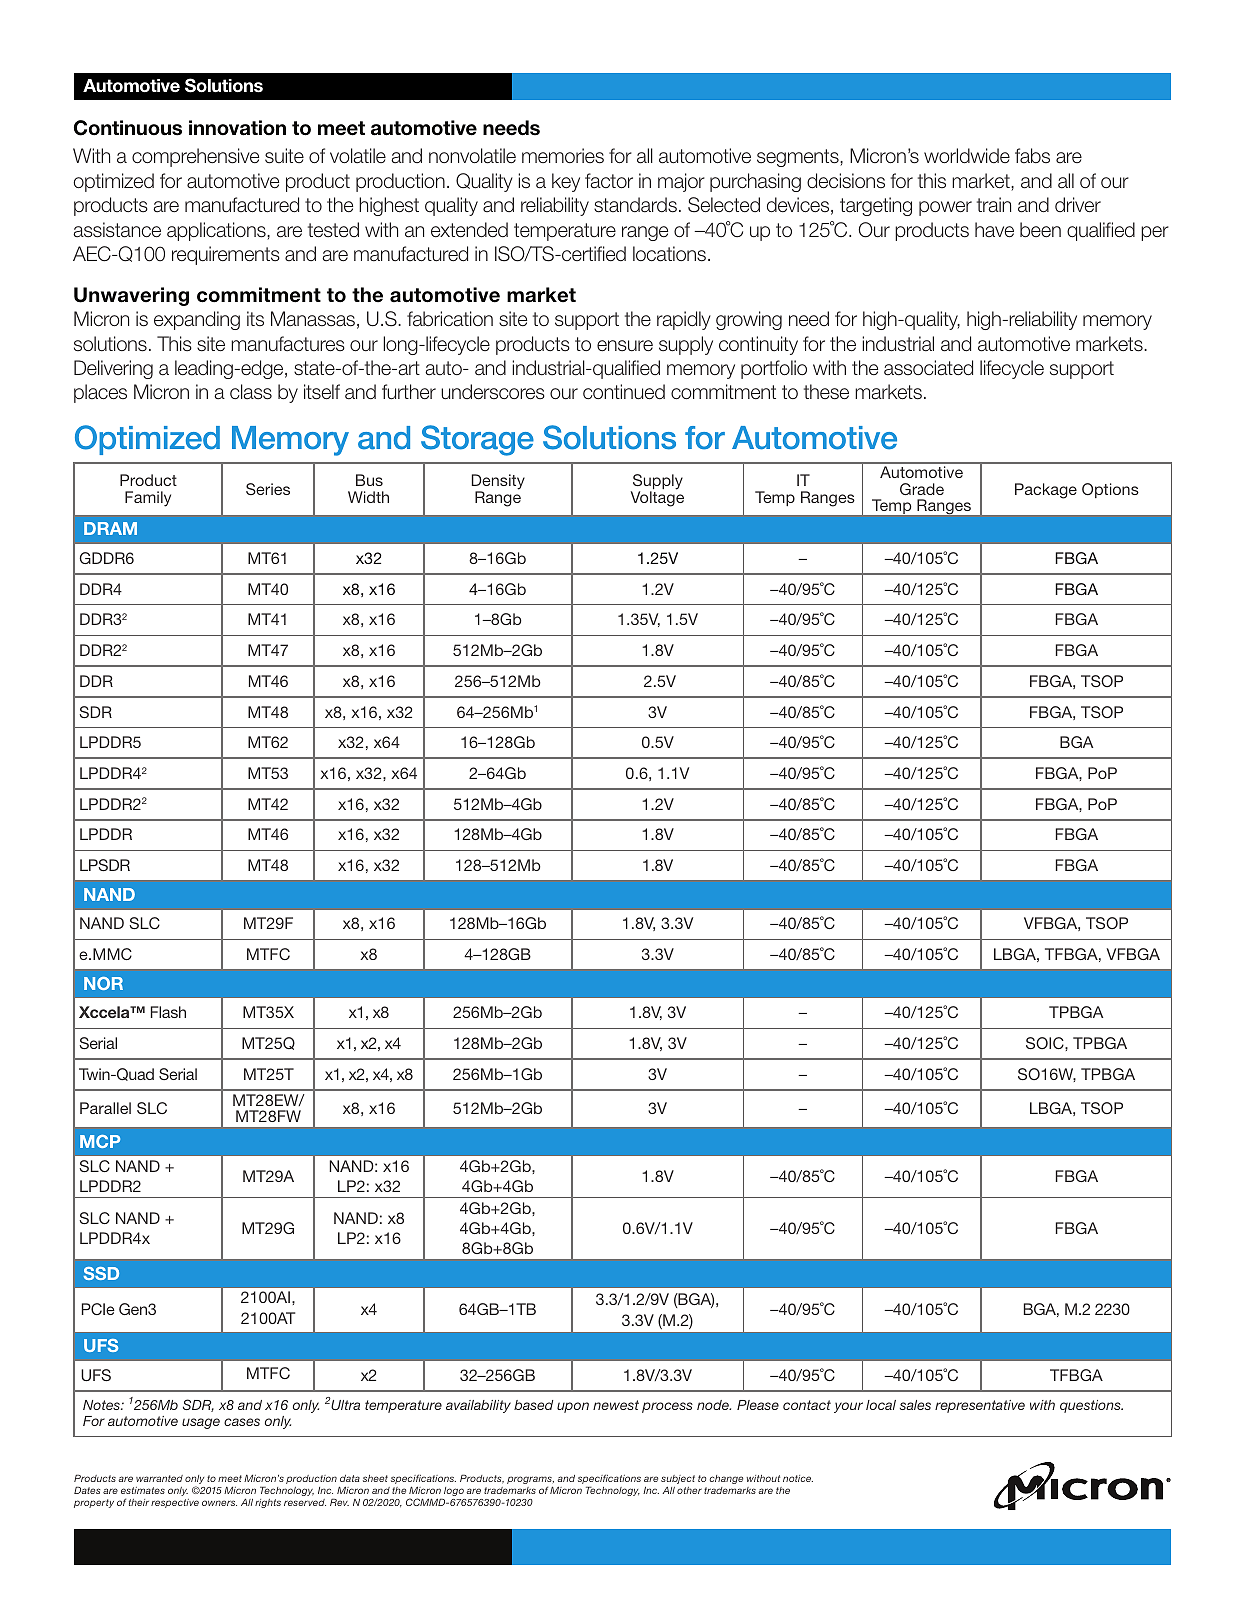 This screenshot has height=1610, width=1244. Describe the element at coordinates (159, 1478) in the screenshot. I see `warranted` at that location.
